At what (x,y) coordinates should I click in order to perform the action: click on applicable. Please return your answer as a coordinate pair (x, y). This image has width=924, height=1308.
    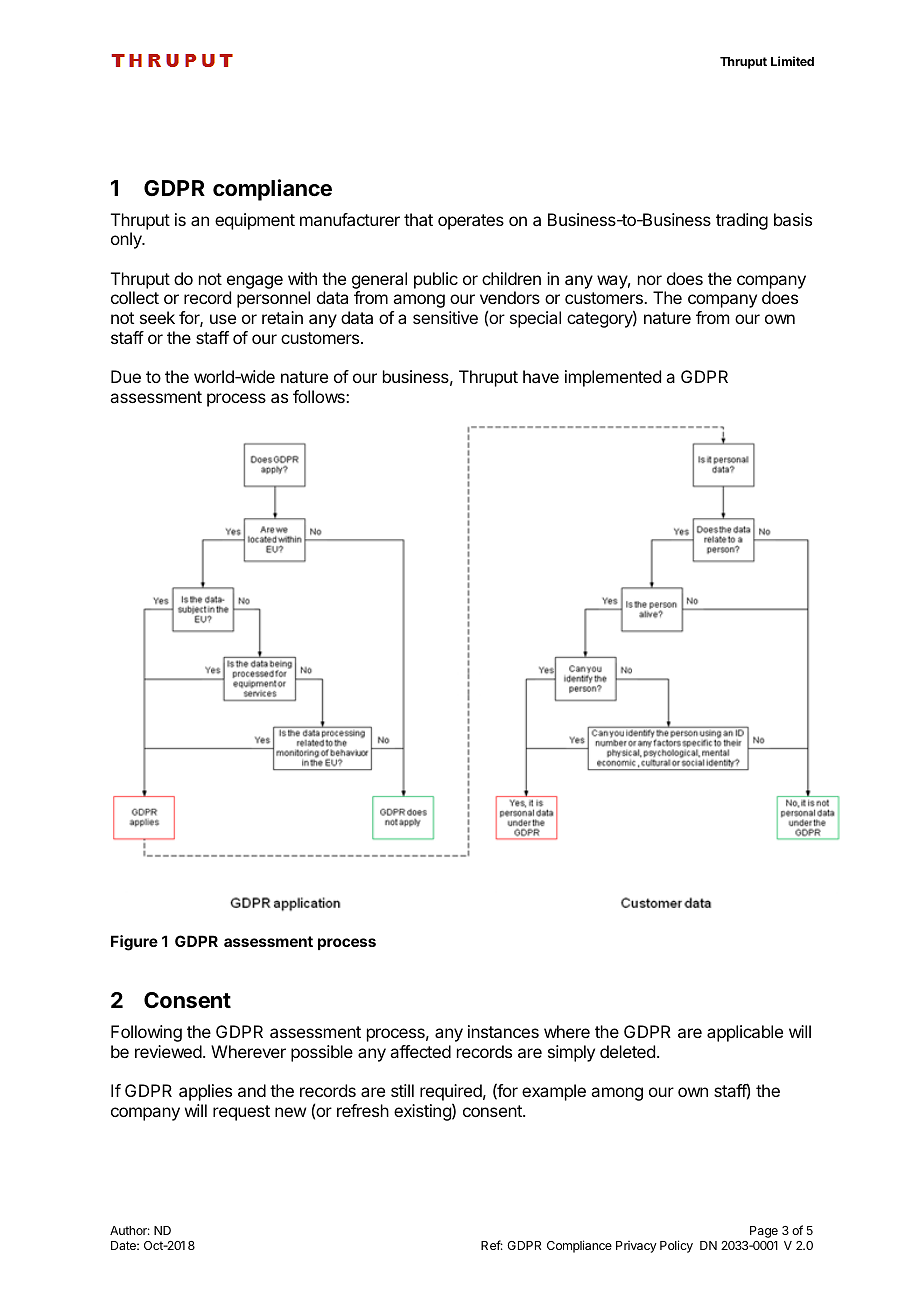
    Looking at the image, I should click on (745, 1033).
